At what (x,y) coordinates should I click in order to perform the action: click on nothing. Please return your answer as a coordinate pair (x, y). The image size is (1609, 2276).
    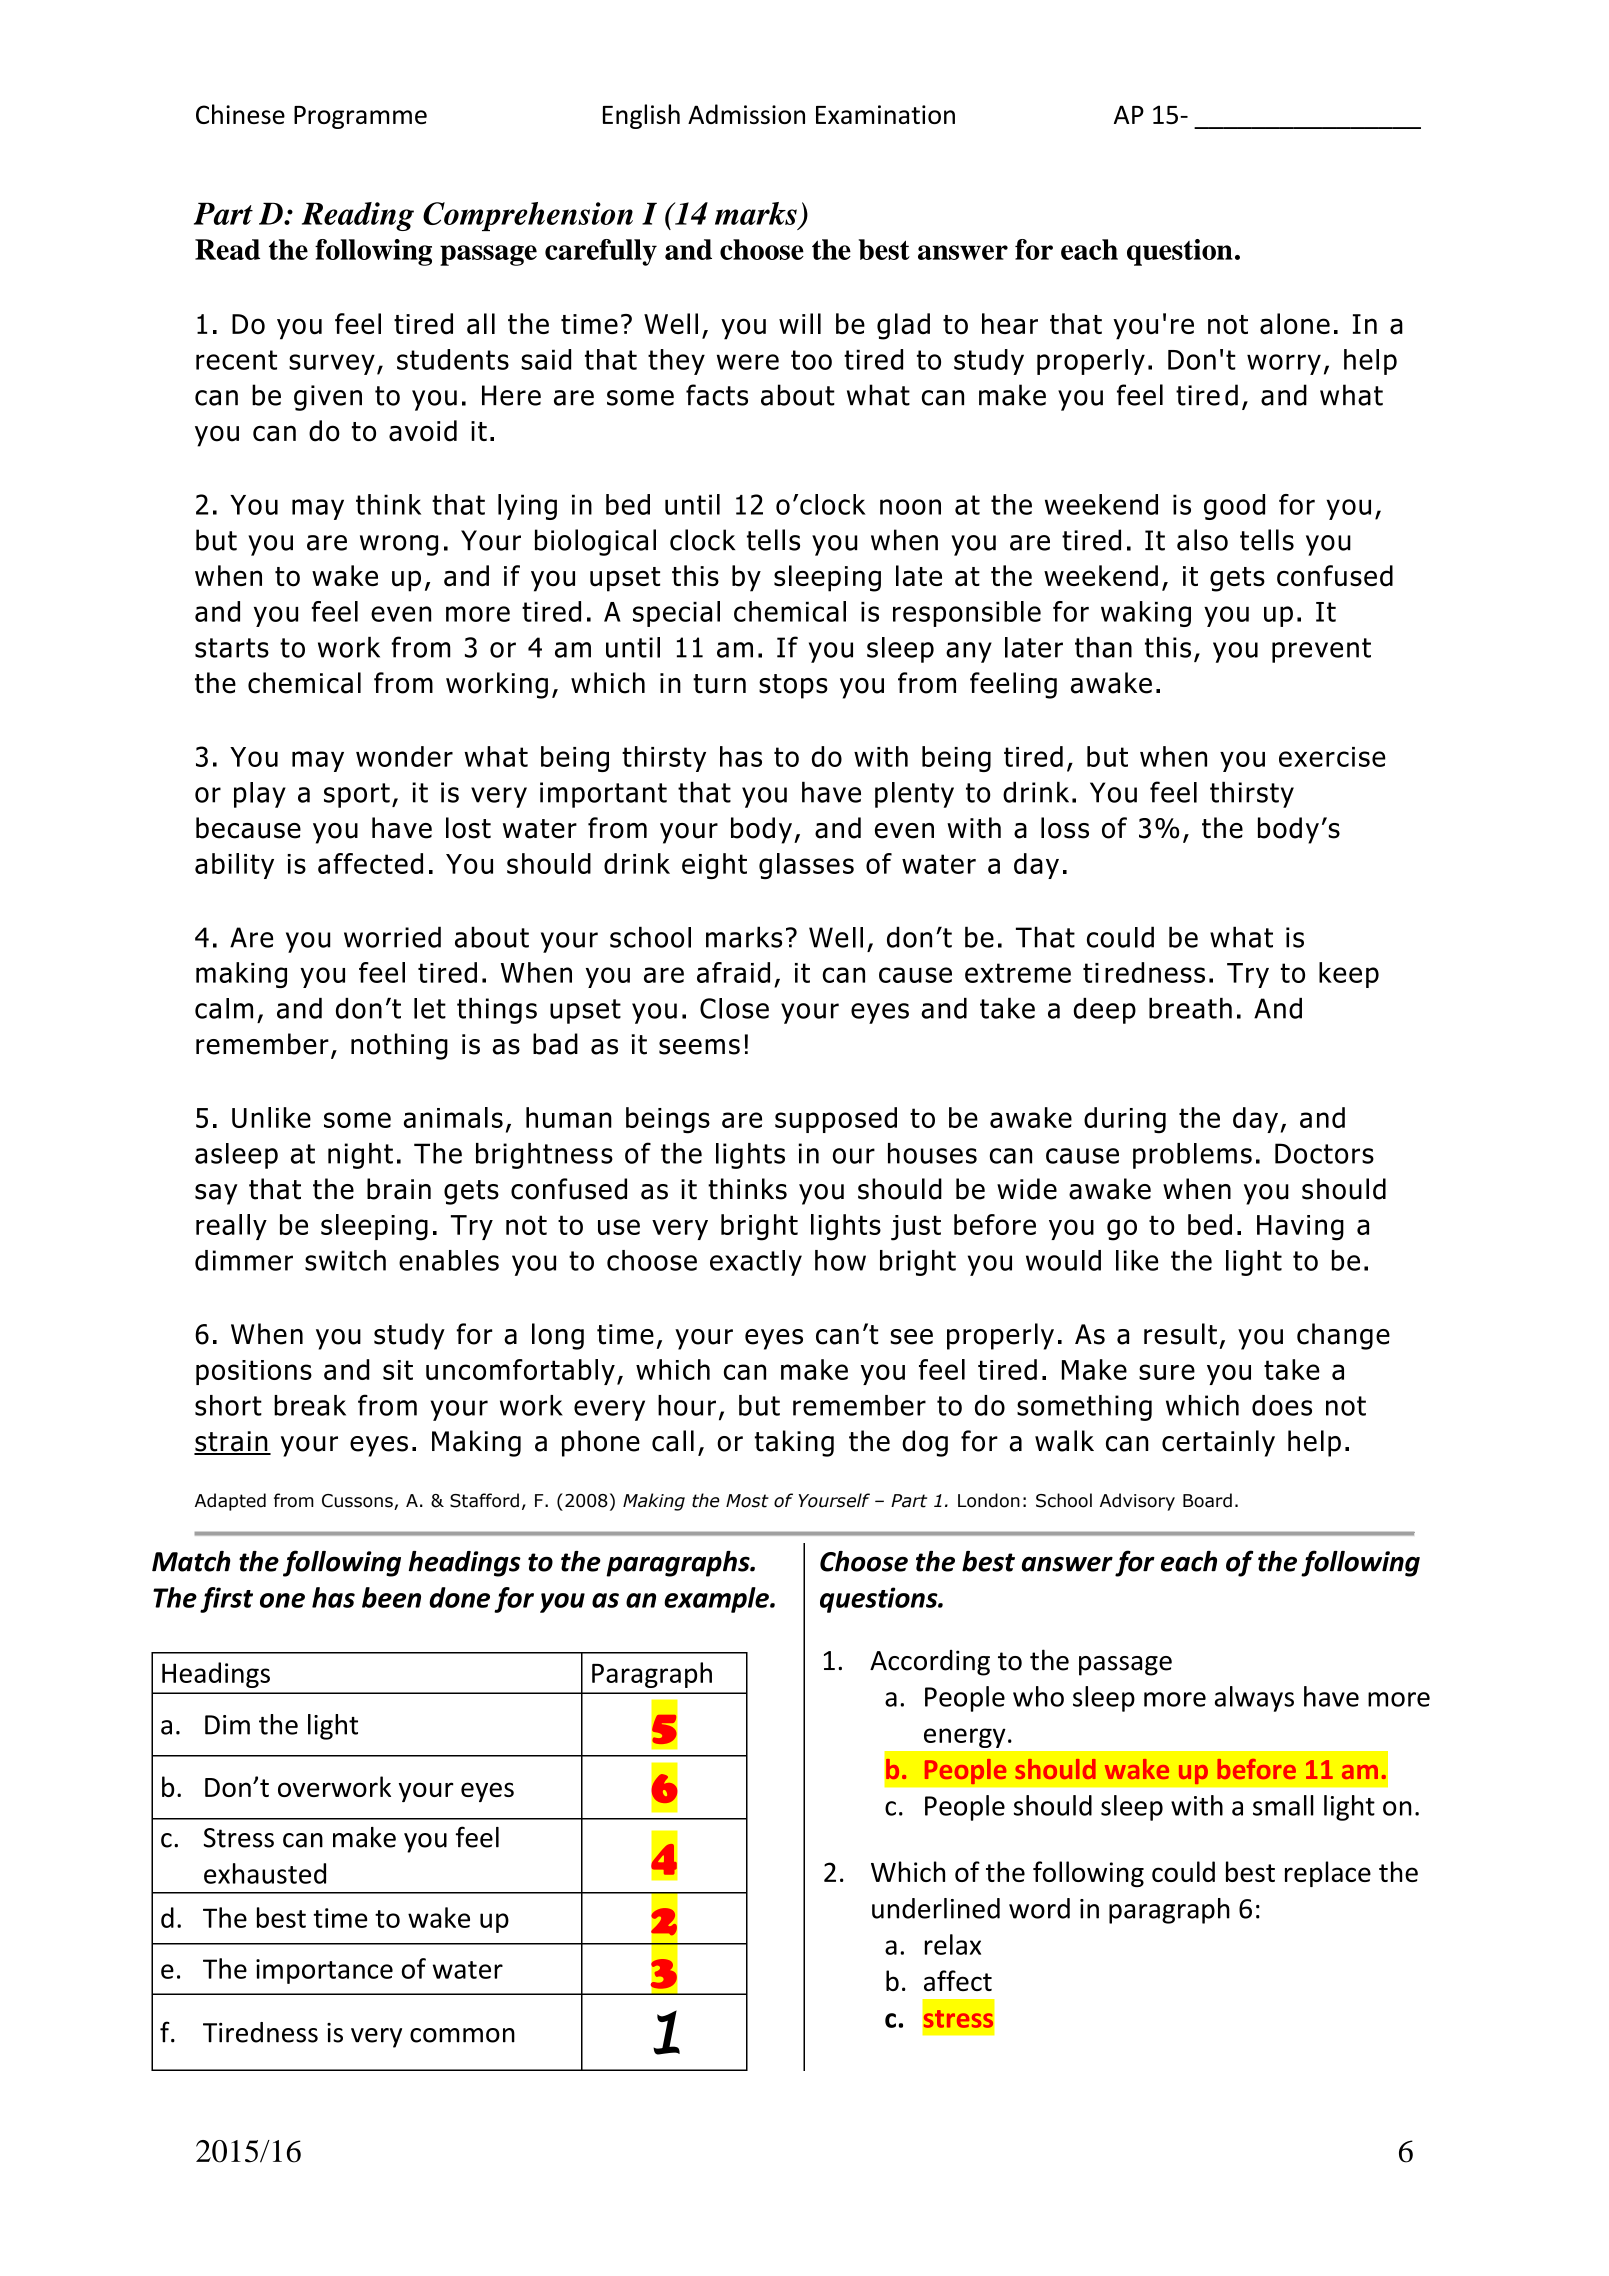
    Looking at the image, I should click on (399, 1046).
